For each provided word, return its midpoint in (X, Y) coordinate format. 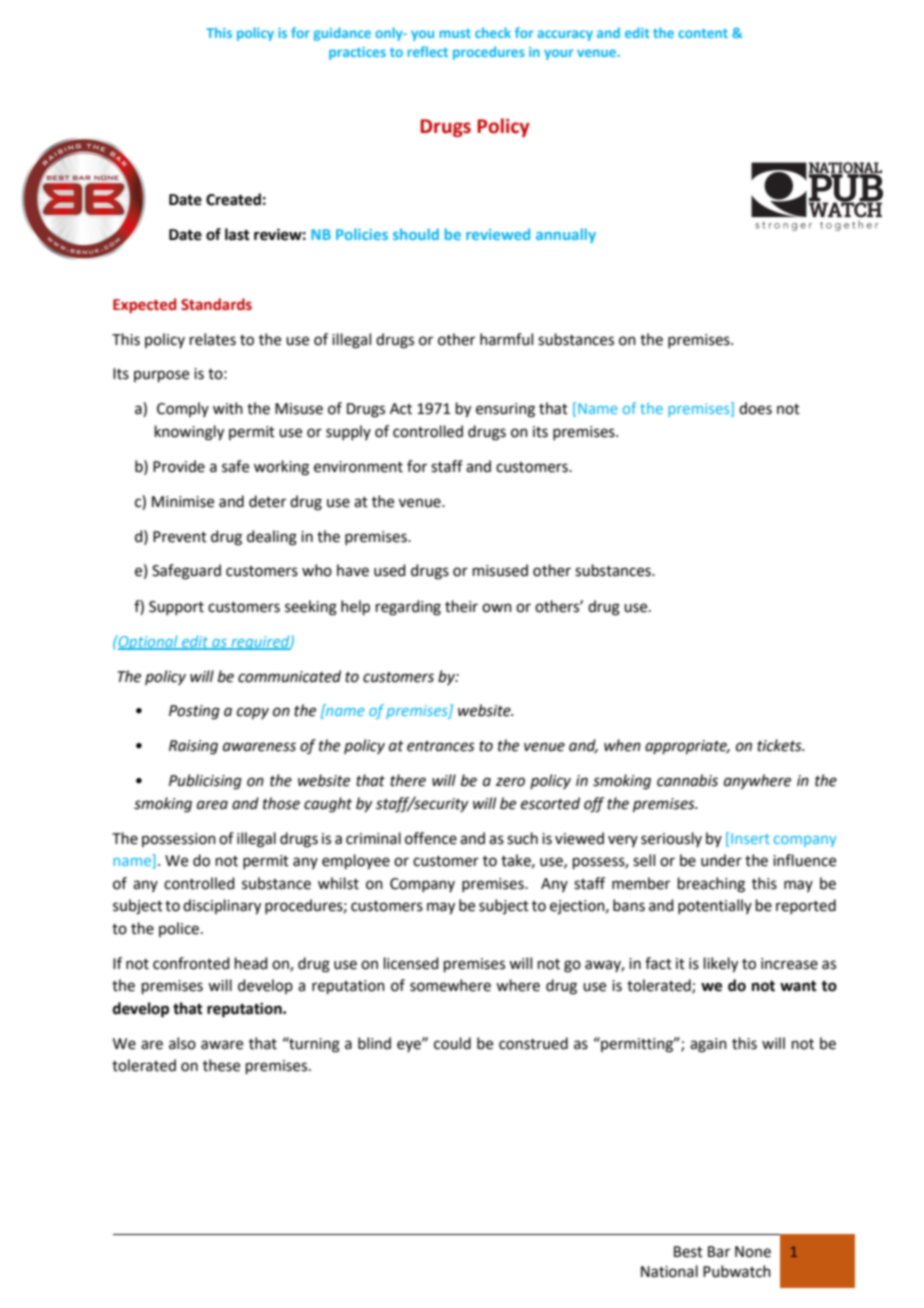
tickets (780, 745)
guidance (342, 34)
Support (176, 608)
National (669, 1271)
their (461, 606)
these (221, 1065)
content (703, 33)
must (455, 33)
